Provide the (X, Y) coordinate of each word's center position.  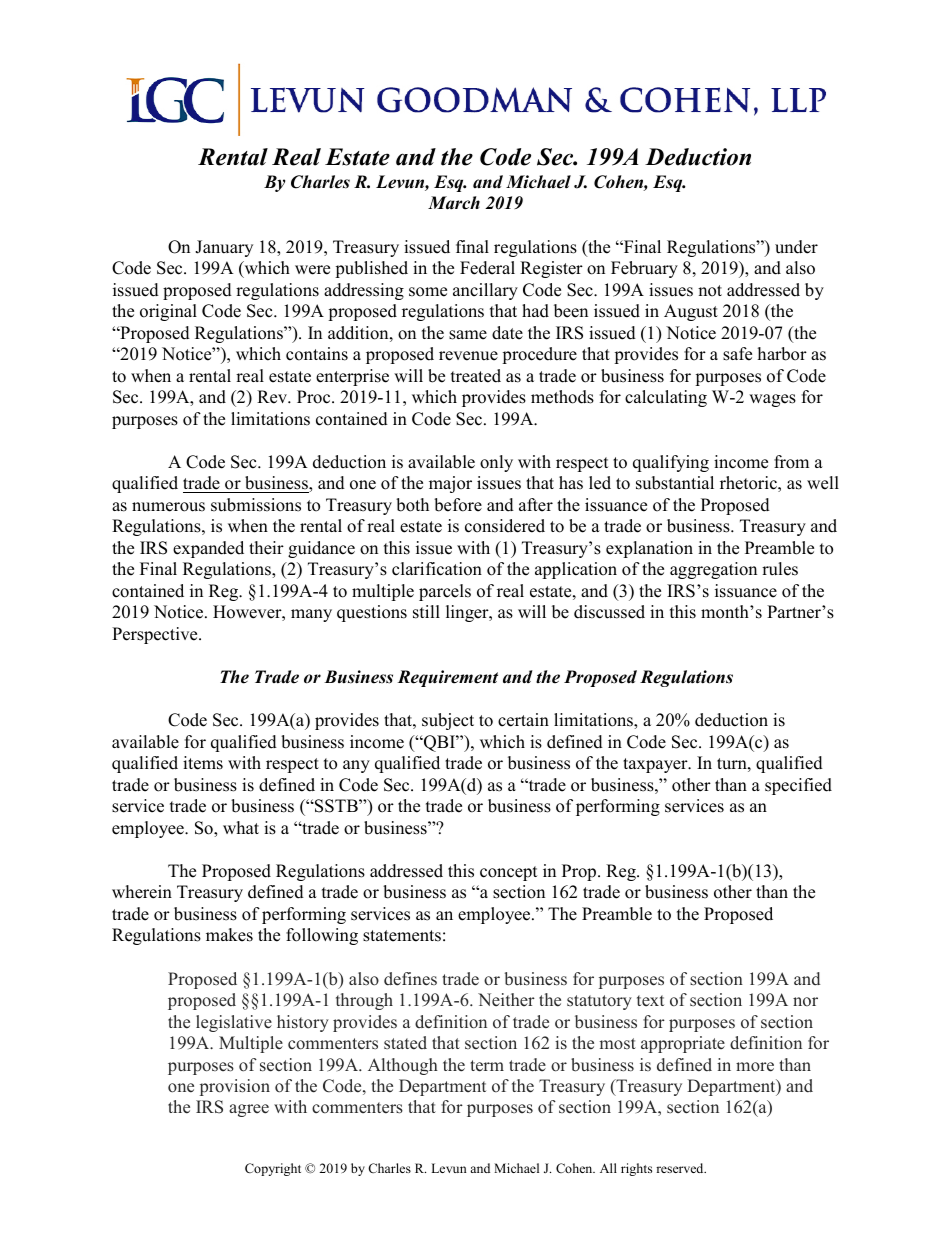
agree (249, 1110)
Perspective (156, 635)
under (796, 247)
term (487, 1066)
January (224, 248)
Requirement (447, 678)
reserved (681, 1168)
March (454, 203)
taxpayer (656, 765)
